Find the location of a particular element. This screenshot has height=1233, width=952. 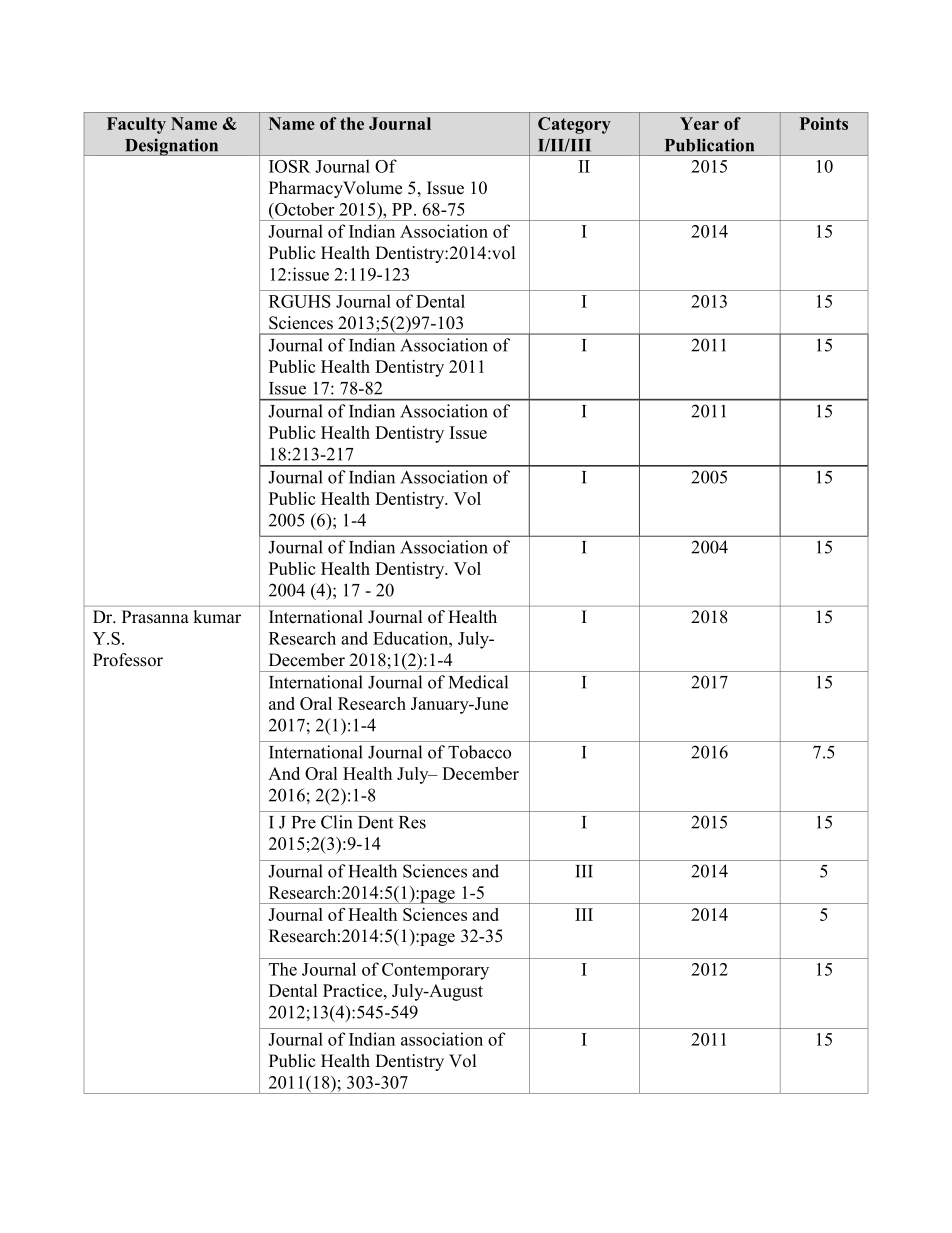

Tobacco is located at coordinates (479, 752).
